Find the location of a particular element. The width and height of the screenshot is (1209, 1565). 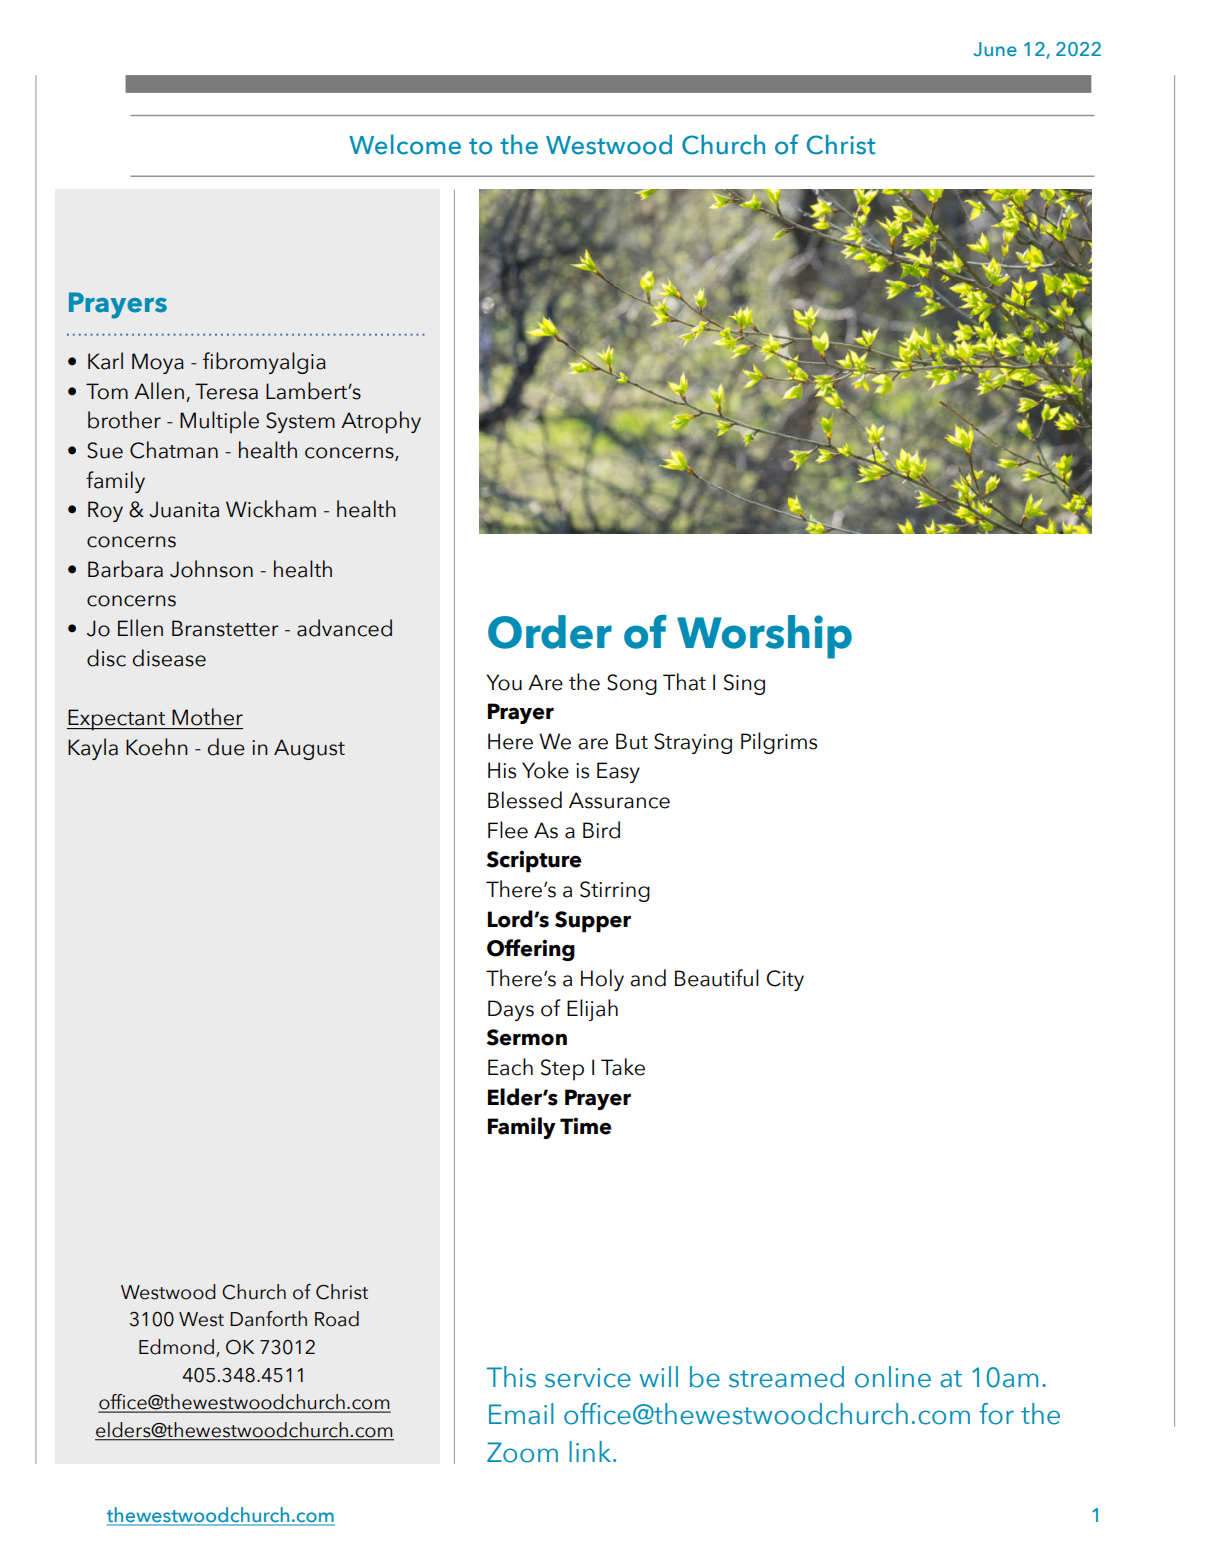

Welcome is located at coordinates (405, 144).
